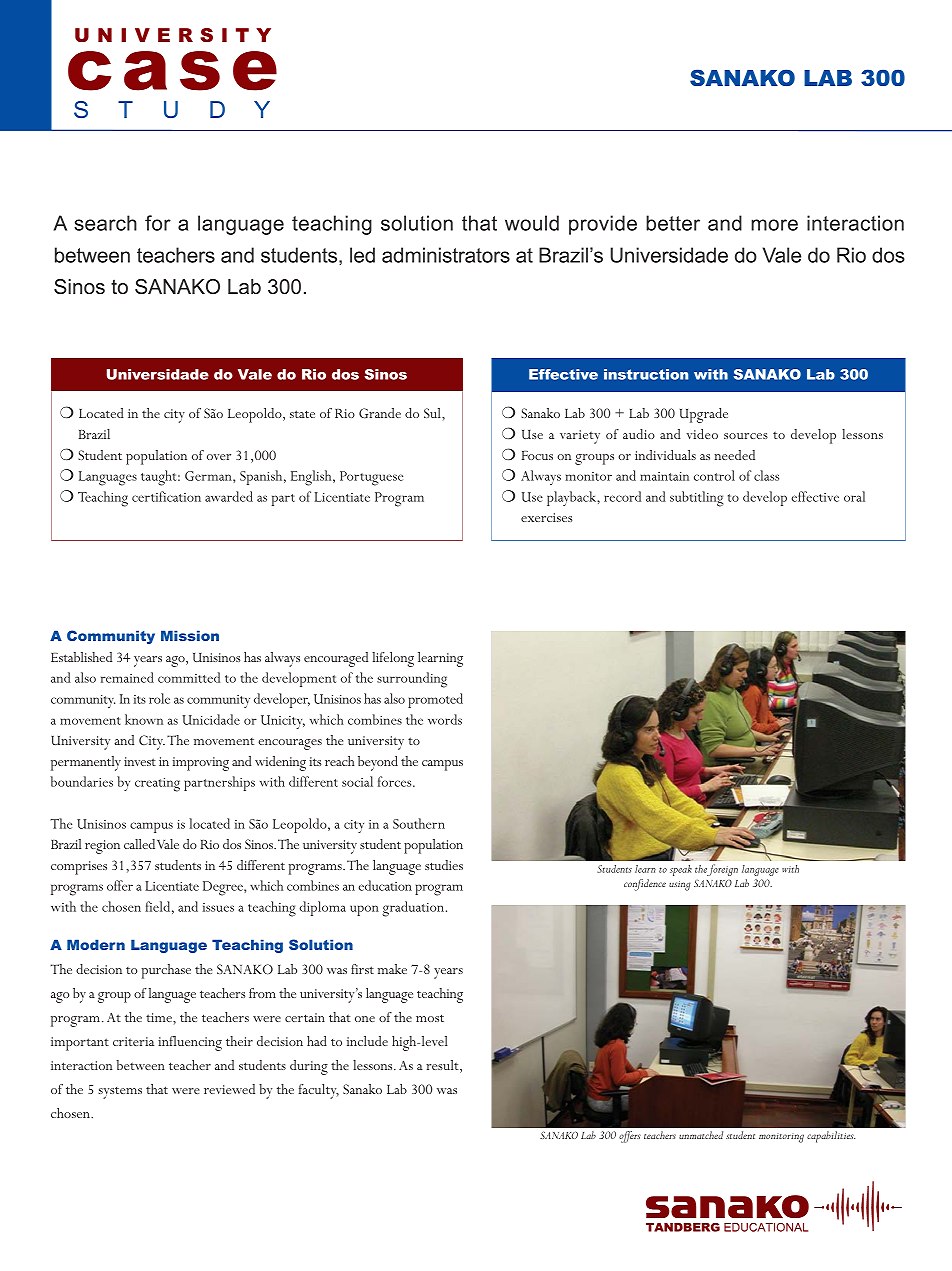 Image resolution: width=952 pixels, height=1271 pixels. Describe the element at coordinates (430, 1018) in the screenshot. I see `most` at that location.
